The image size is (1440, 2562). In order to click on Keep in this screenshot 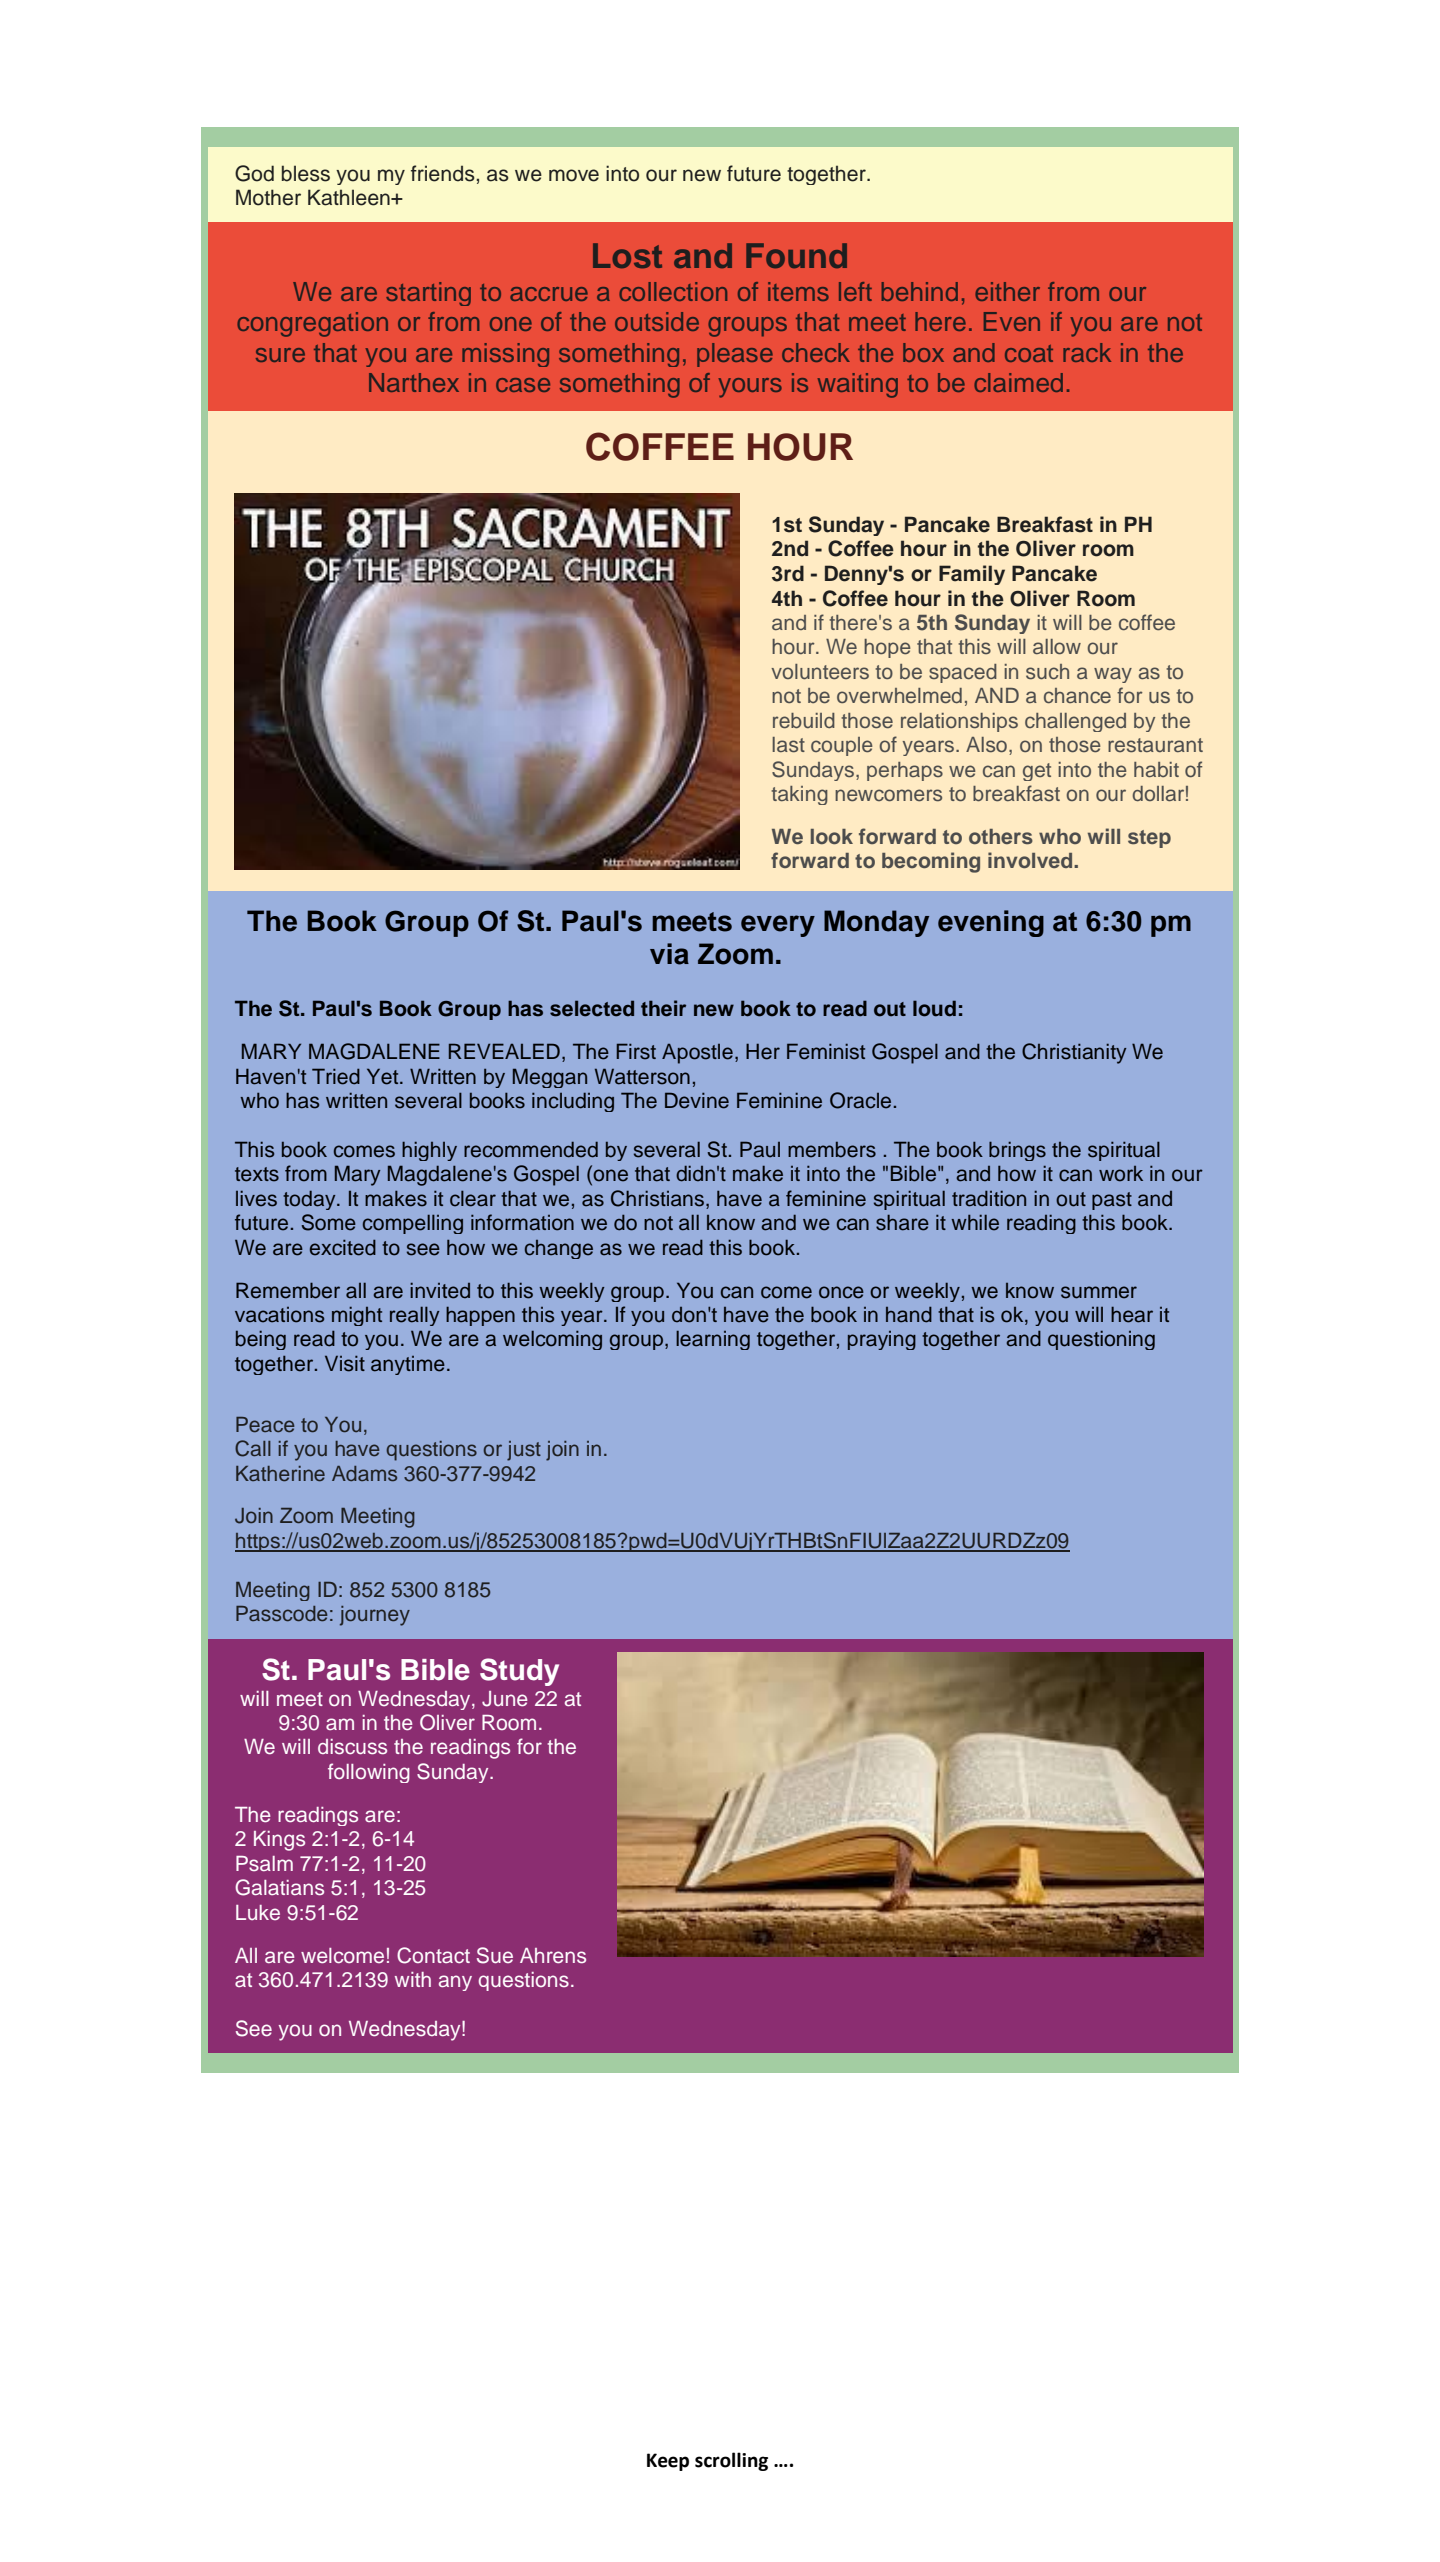, I will do `click(668, 2462)`.
